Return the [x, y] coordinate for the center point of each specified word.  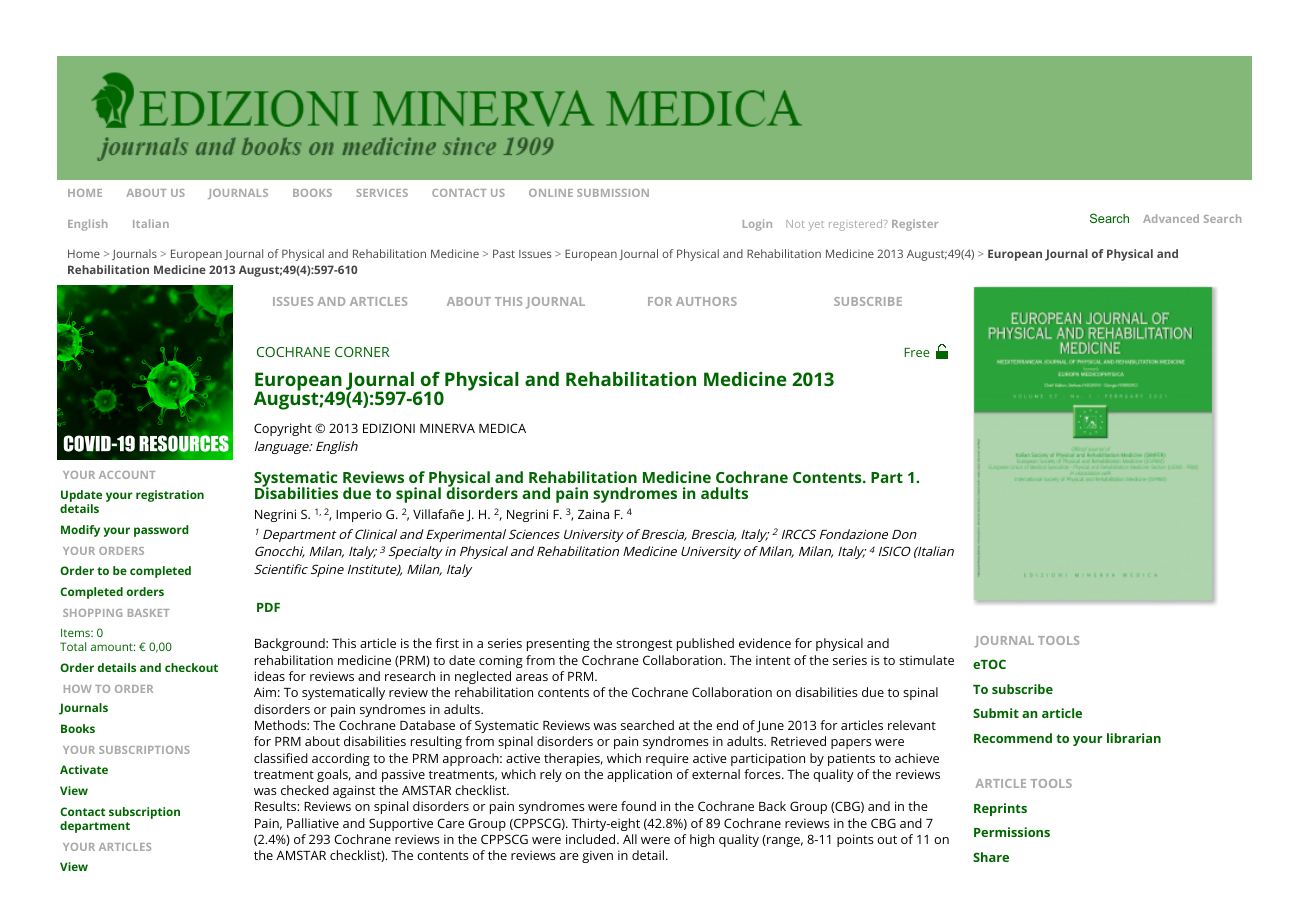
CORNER [362, 352]
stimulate [926, 660]
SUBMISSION [613, 193]
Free [916, 352]
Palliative [313, 823]
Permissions [1012, 832]
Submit [996, 713]
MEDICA [502, 428]
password [161, 531]
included [590, 839]
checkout [191, 667]
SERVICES [382, 193]
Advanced [1171, 218]
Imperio [359, 515]
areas [532, 677]
